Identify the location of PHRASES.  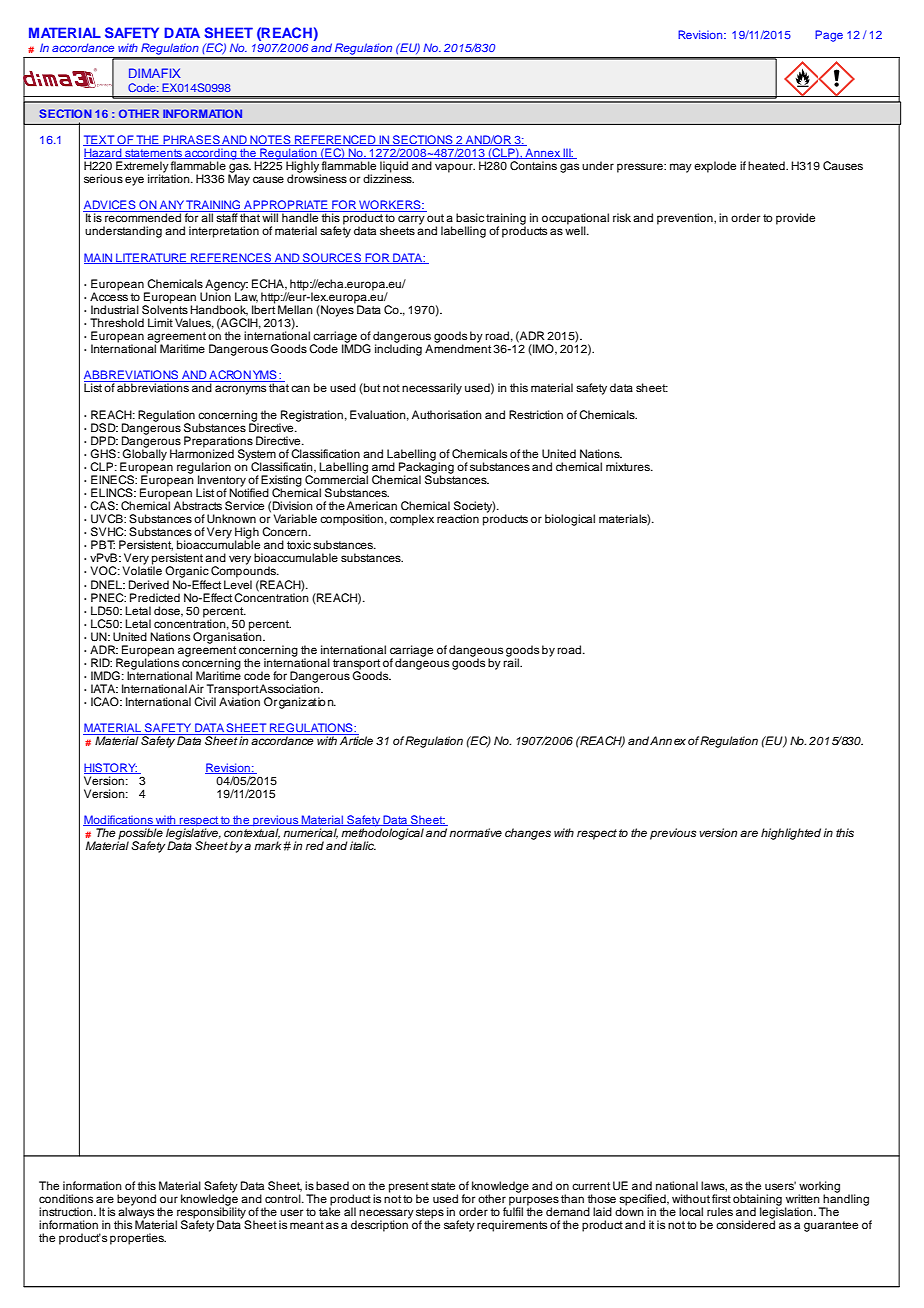
(191, 140).
